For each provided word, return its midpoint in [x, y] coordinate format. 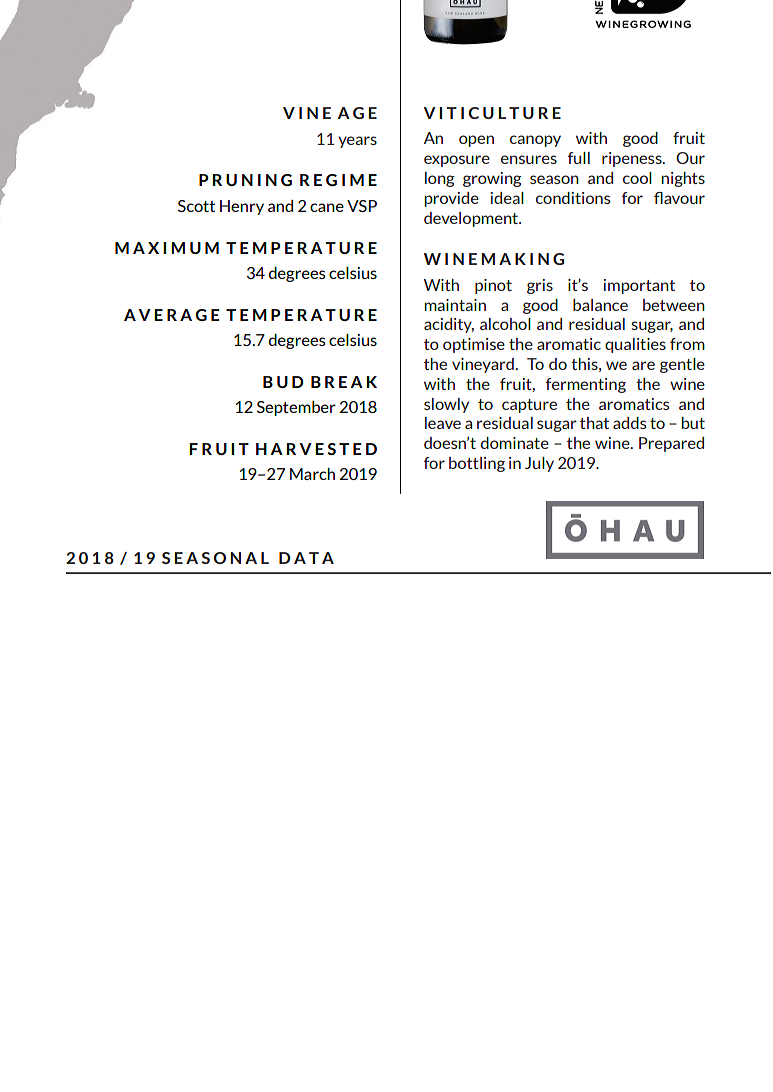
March [312, 474]
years [357, 142]
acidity [449, 325]
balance [600, 305]
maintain [455, 305]
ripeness [633, 159]
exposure [457, 161]
